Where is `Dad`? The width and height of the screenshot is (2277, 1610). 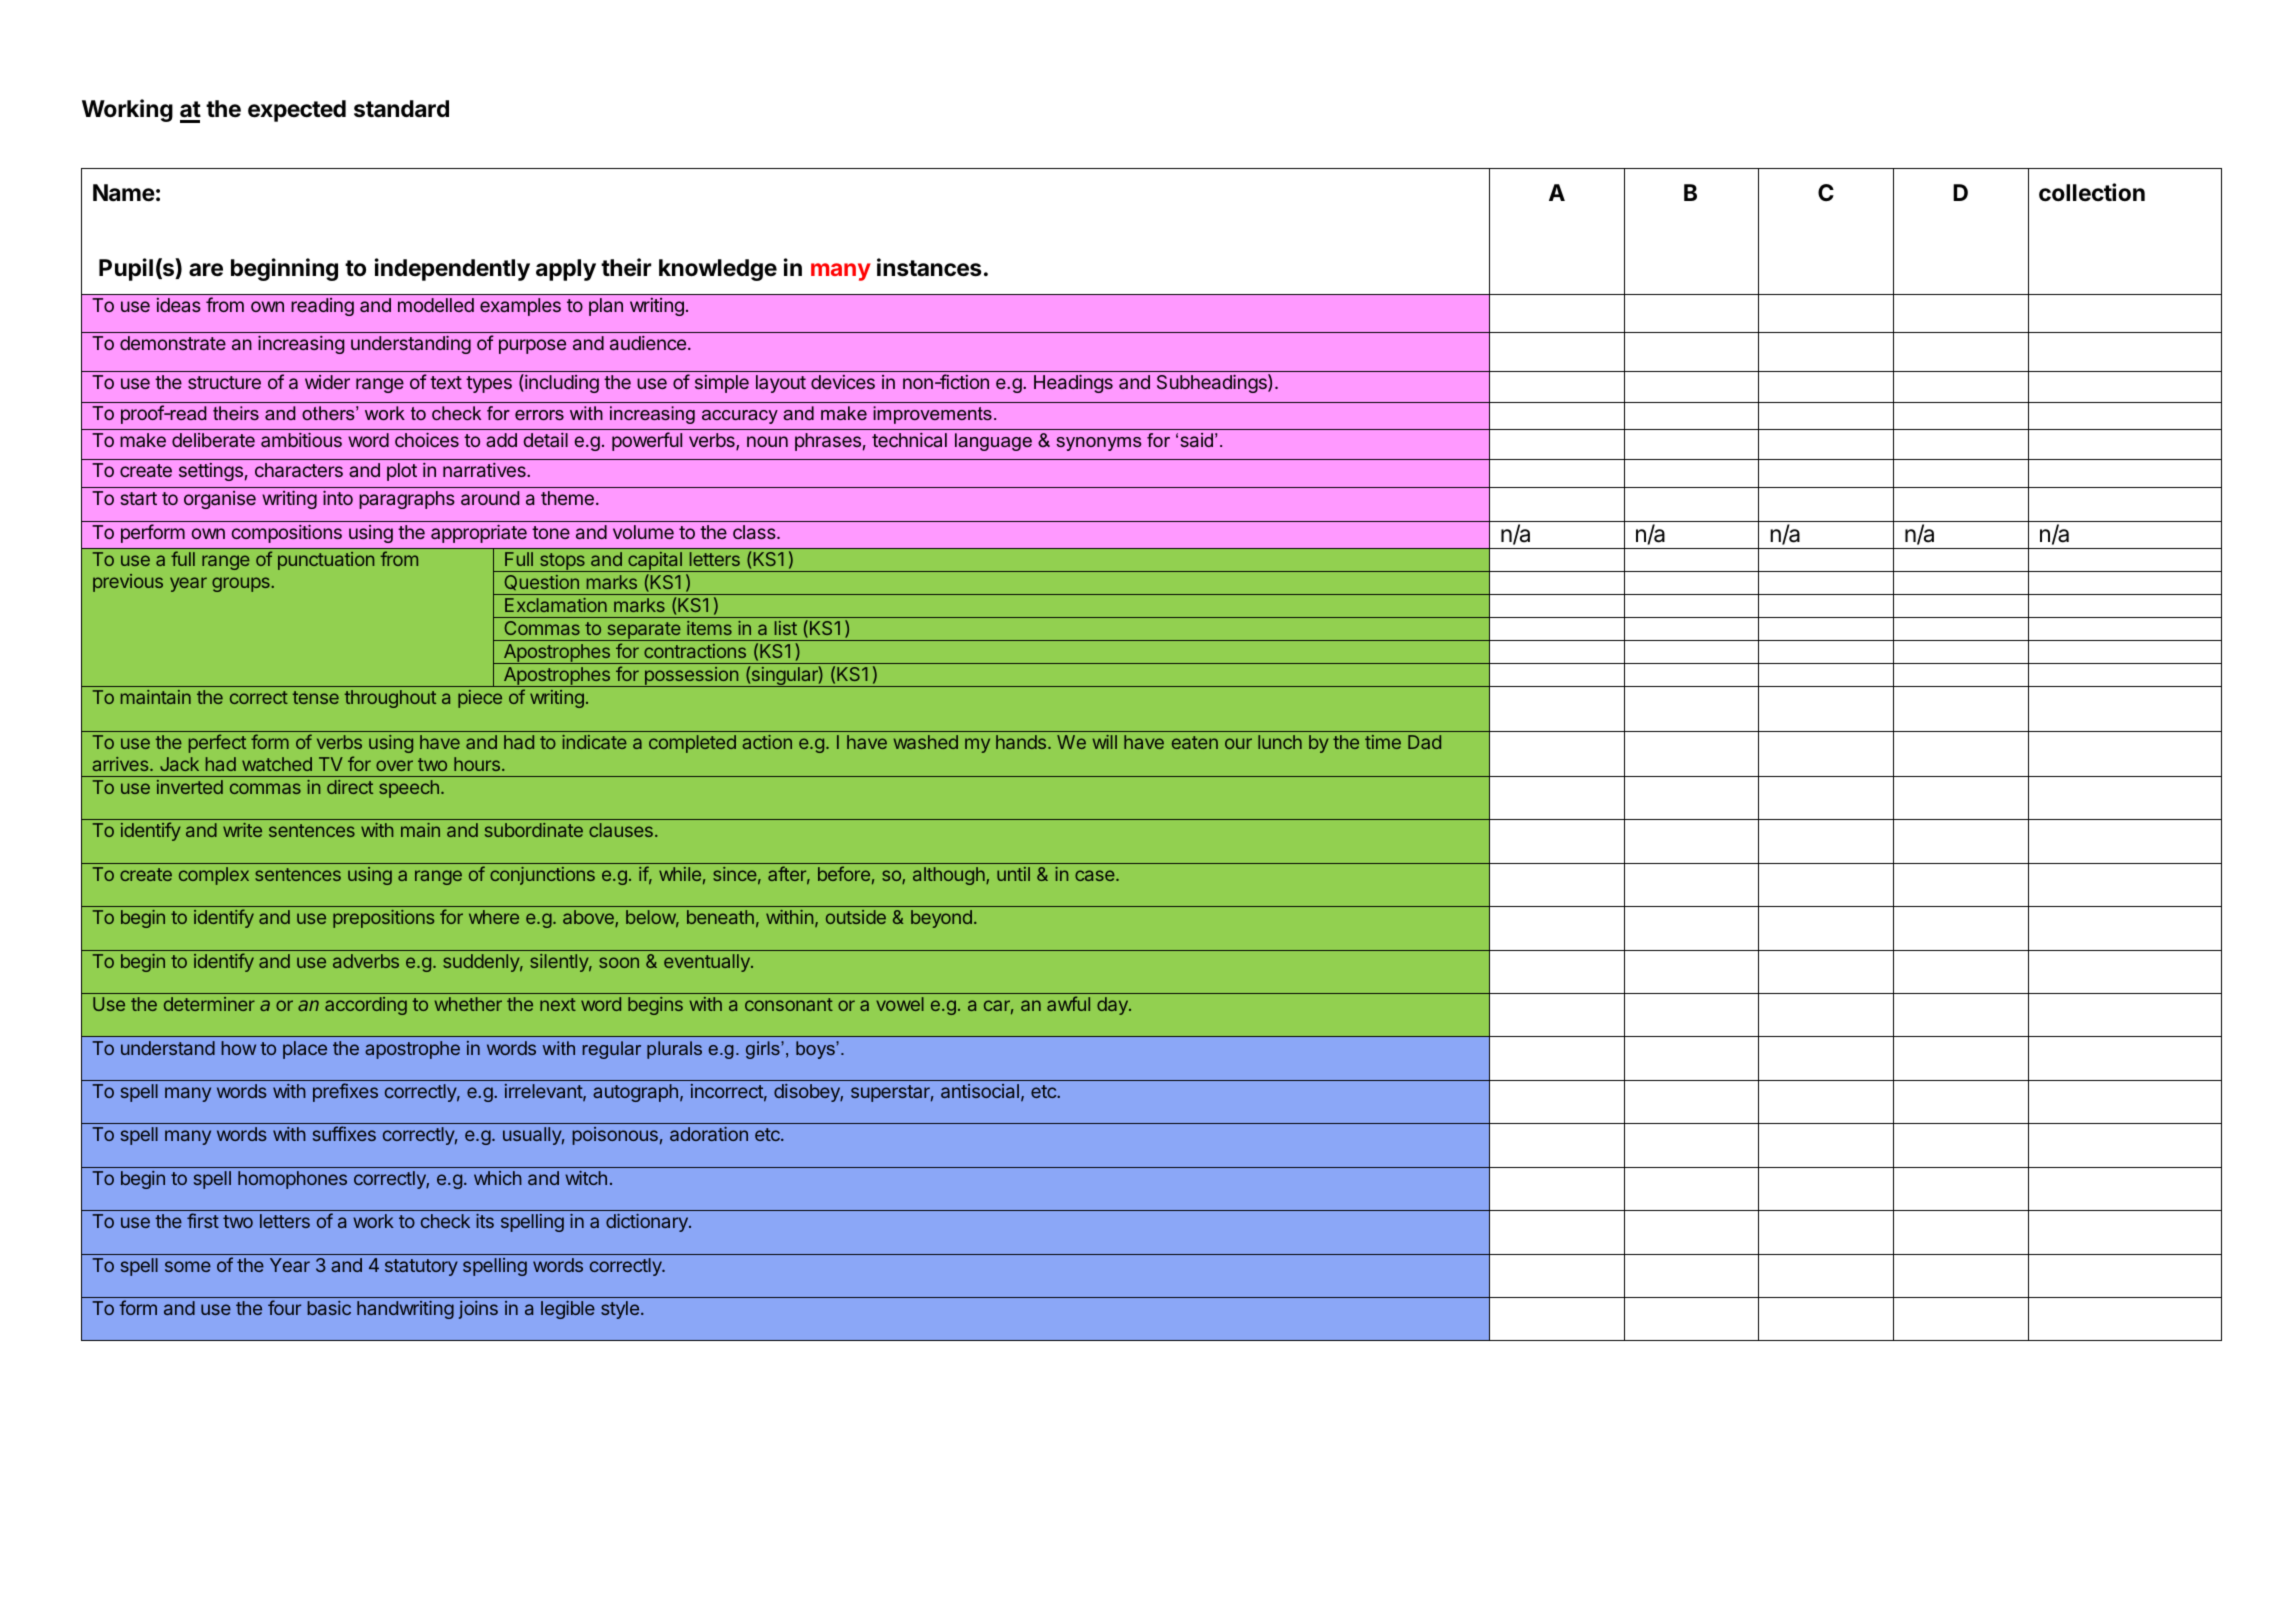
Dad is located at coordinates (1424, 742).
